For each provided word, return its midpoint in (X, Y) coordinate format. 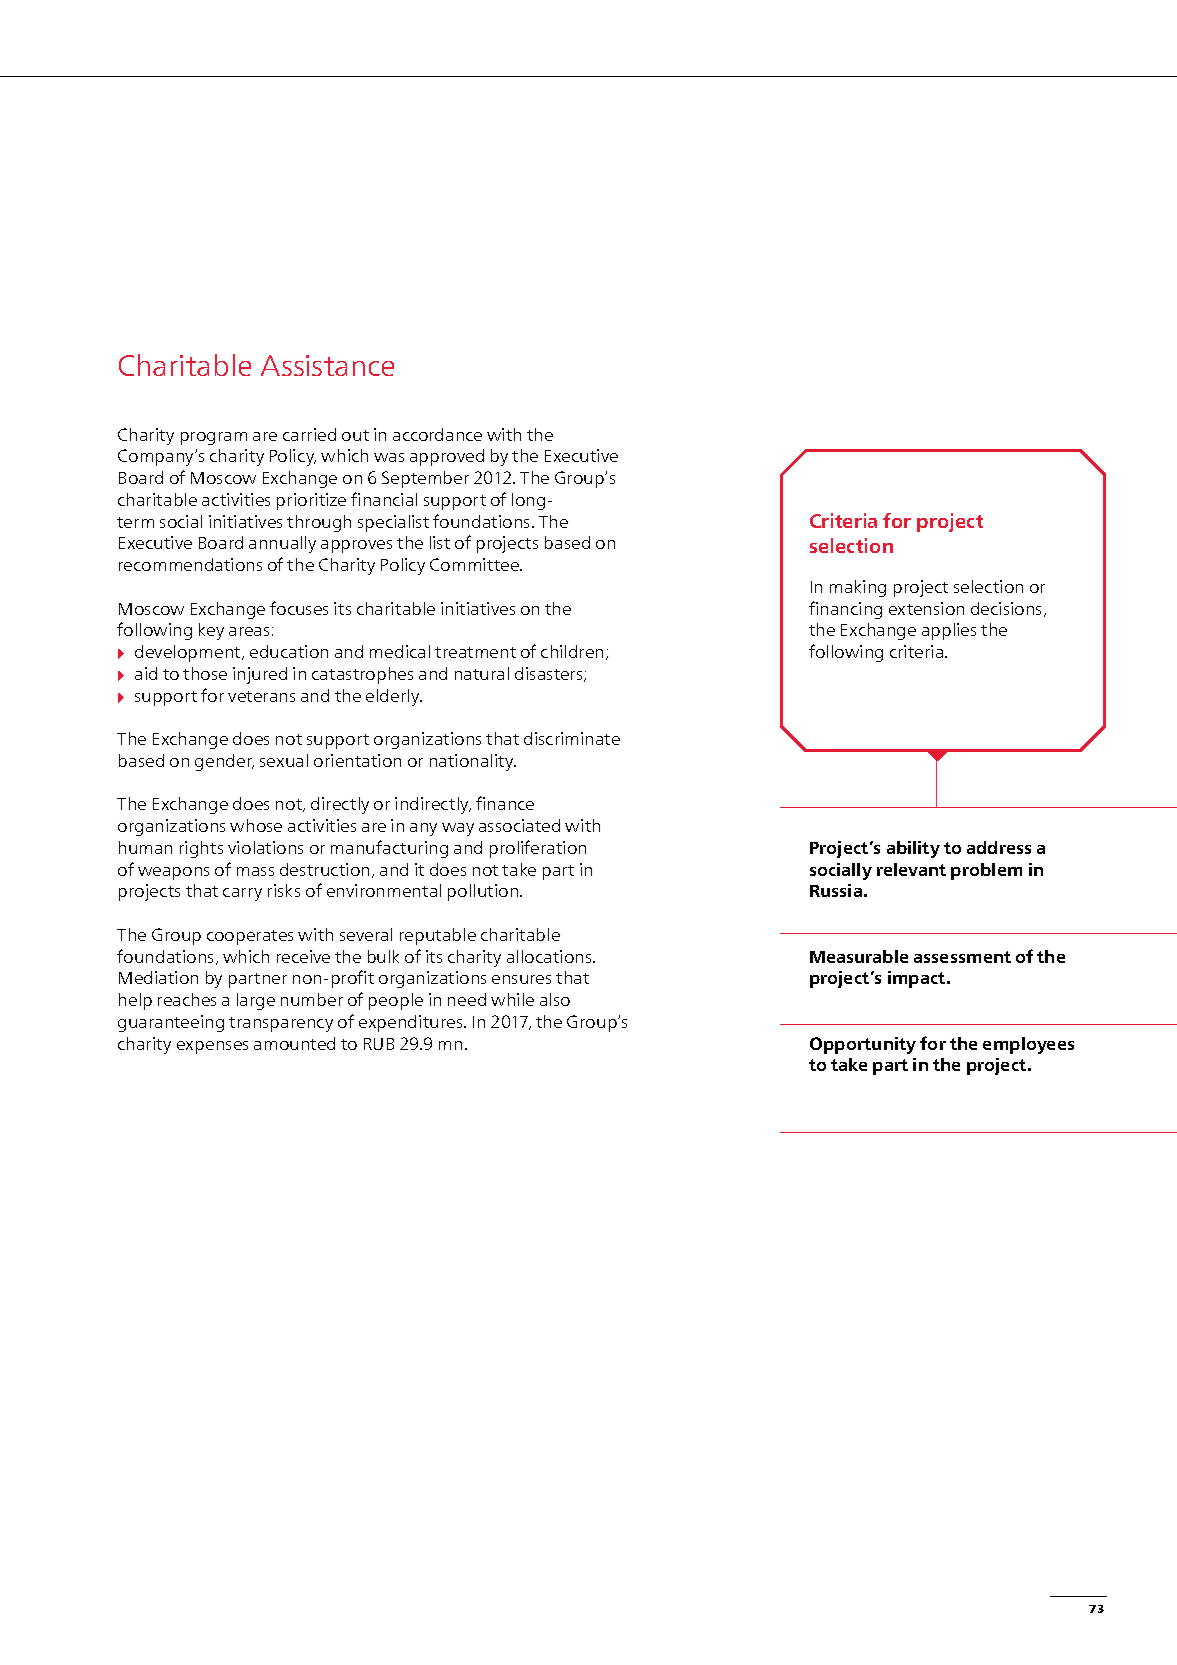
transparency (281, 1024)
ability (913, 849)
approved (447, 457)
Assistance (327, 365)
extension (926, 608)
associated (519, 825)
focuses (299, 608)
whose (256, 825)
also (555, 999)
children (572, 651)
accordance (437, 434)
